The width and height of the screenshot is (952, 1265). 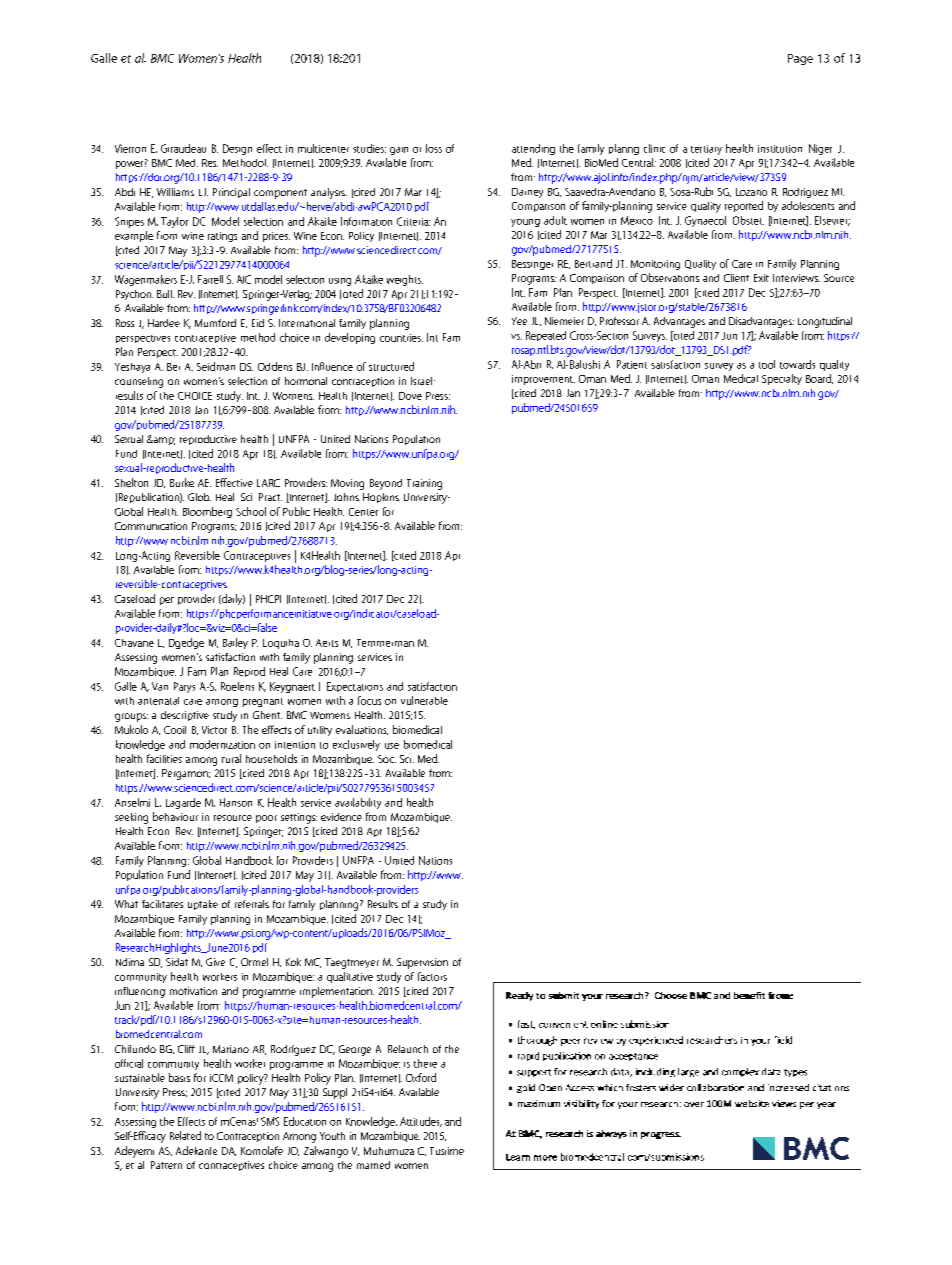 What do you see at coordinates (424, 484) in the screenshot?
I see `Training` at bounding box center [424, 484].
